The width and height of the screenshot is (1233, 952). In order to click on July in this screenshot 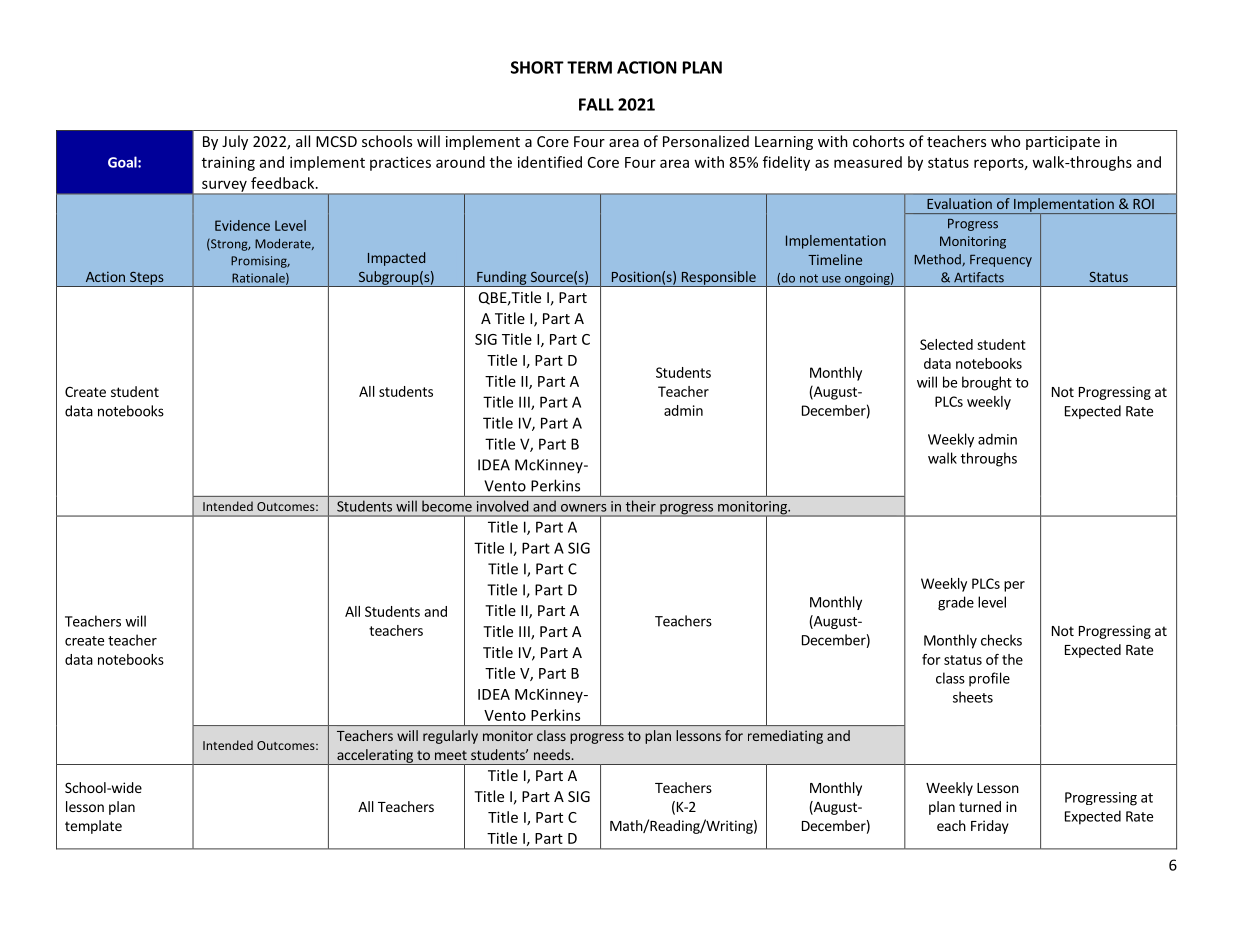, I will do `click(235, 142)`.
